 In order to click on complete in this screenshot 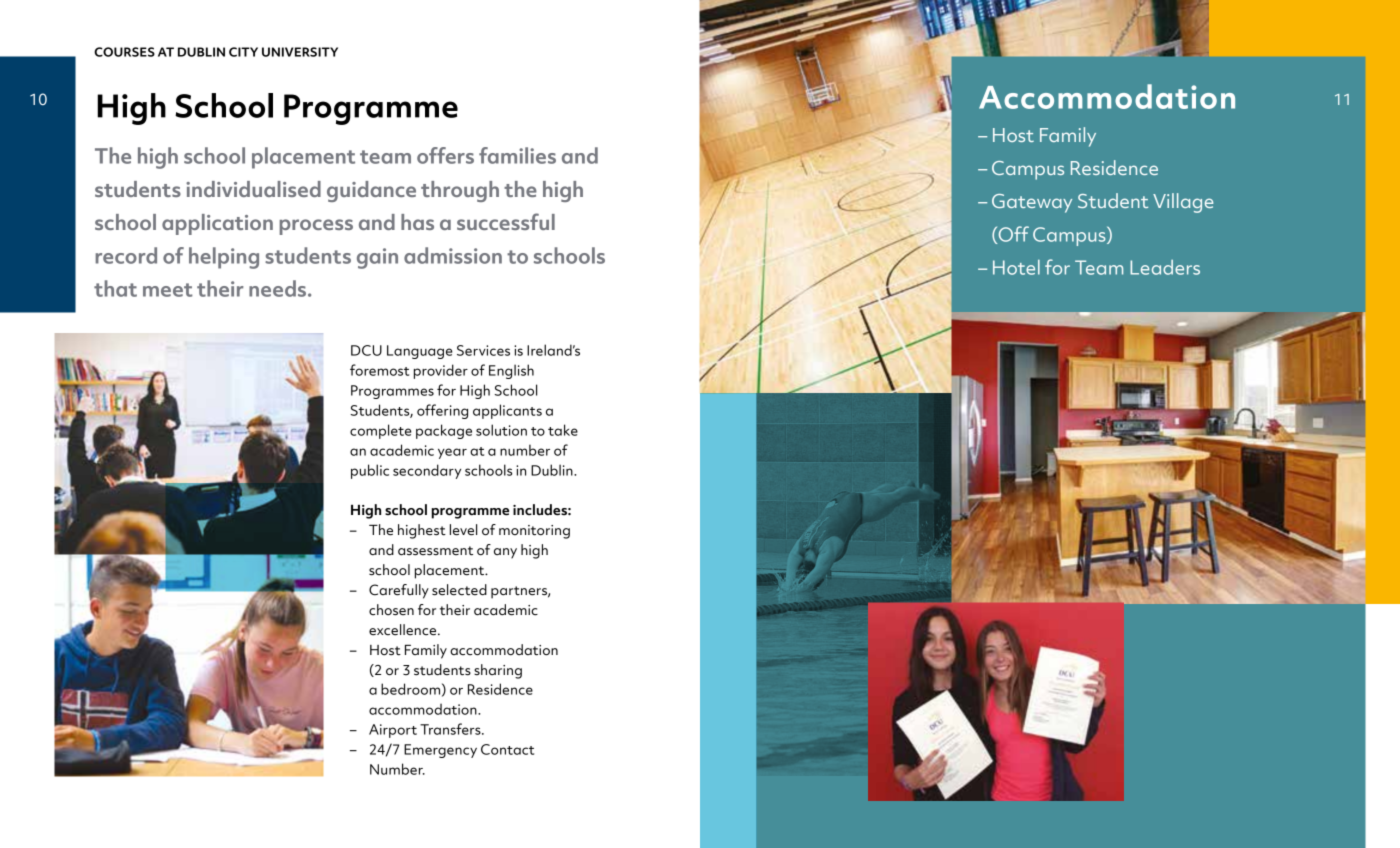, I will do `click(381, 431)`.
